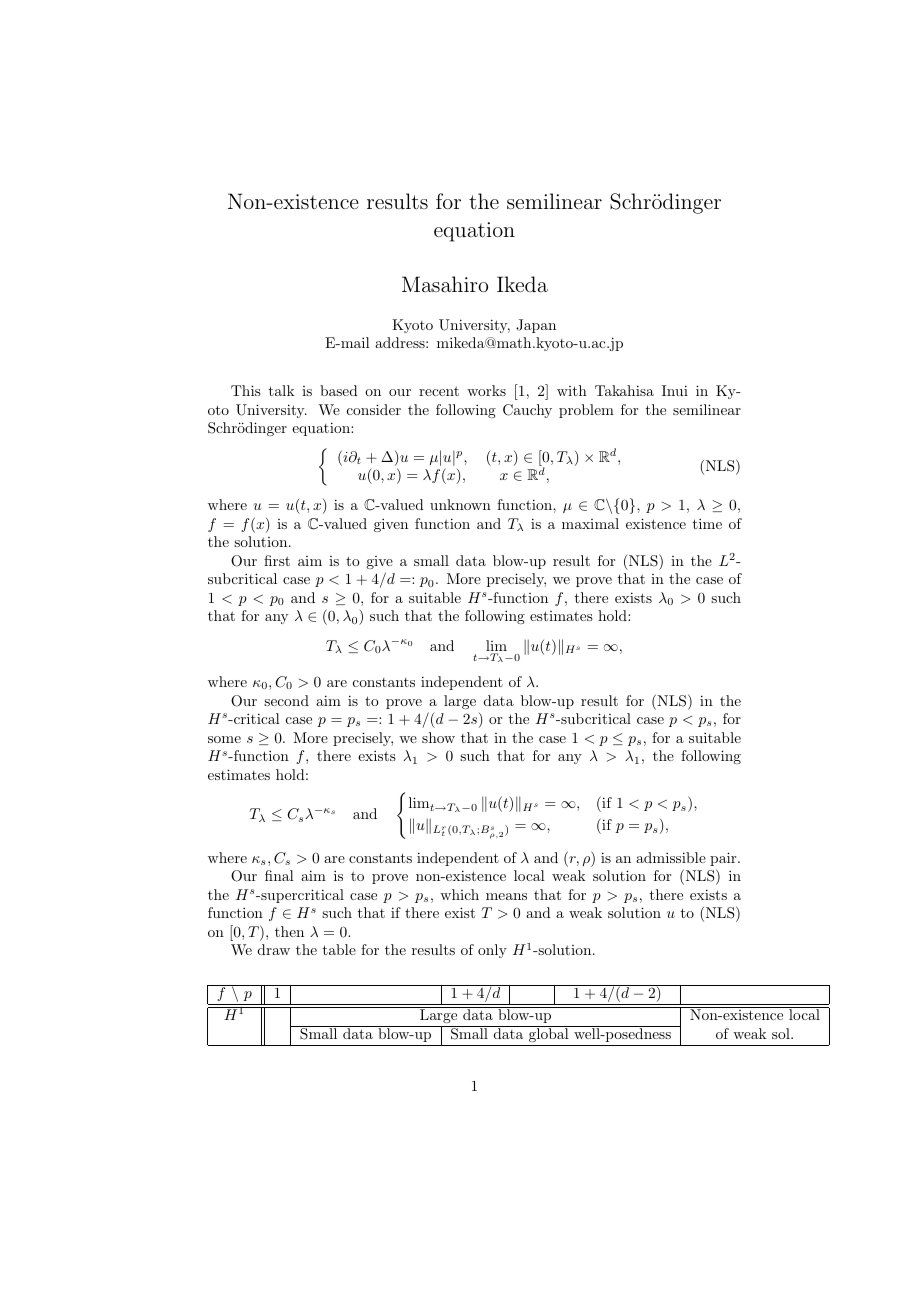  I want to click on global, so click(549, 1034).
